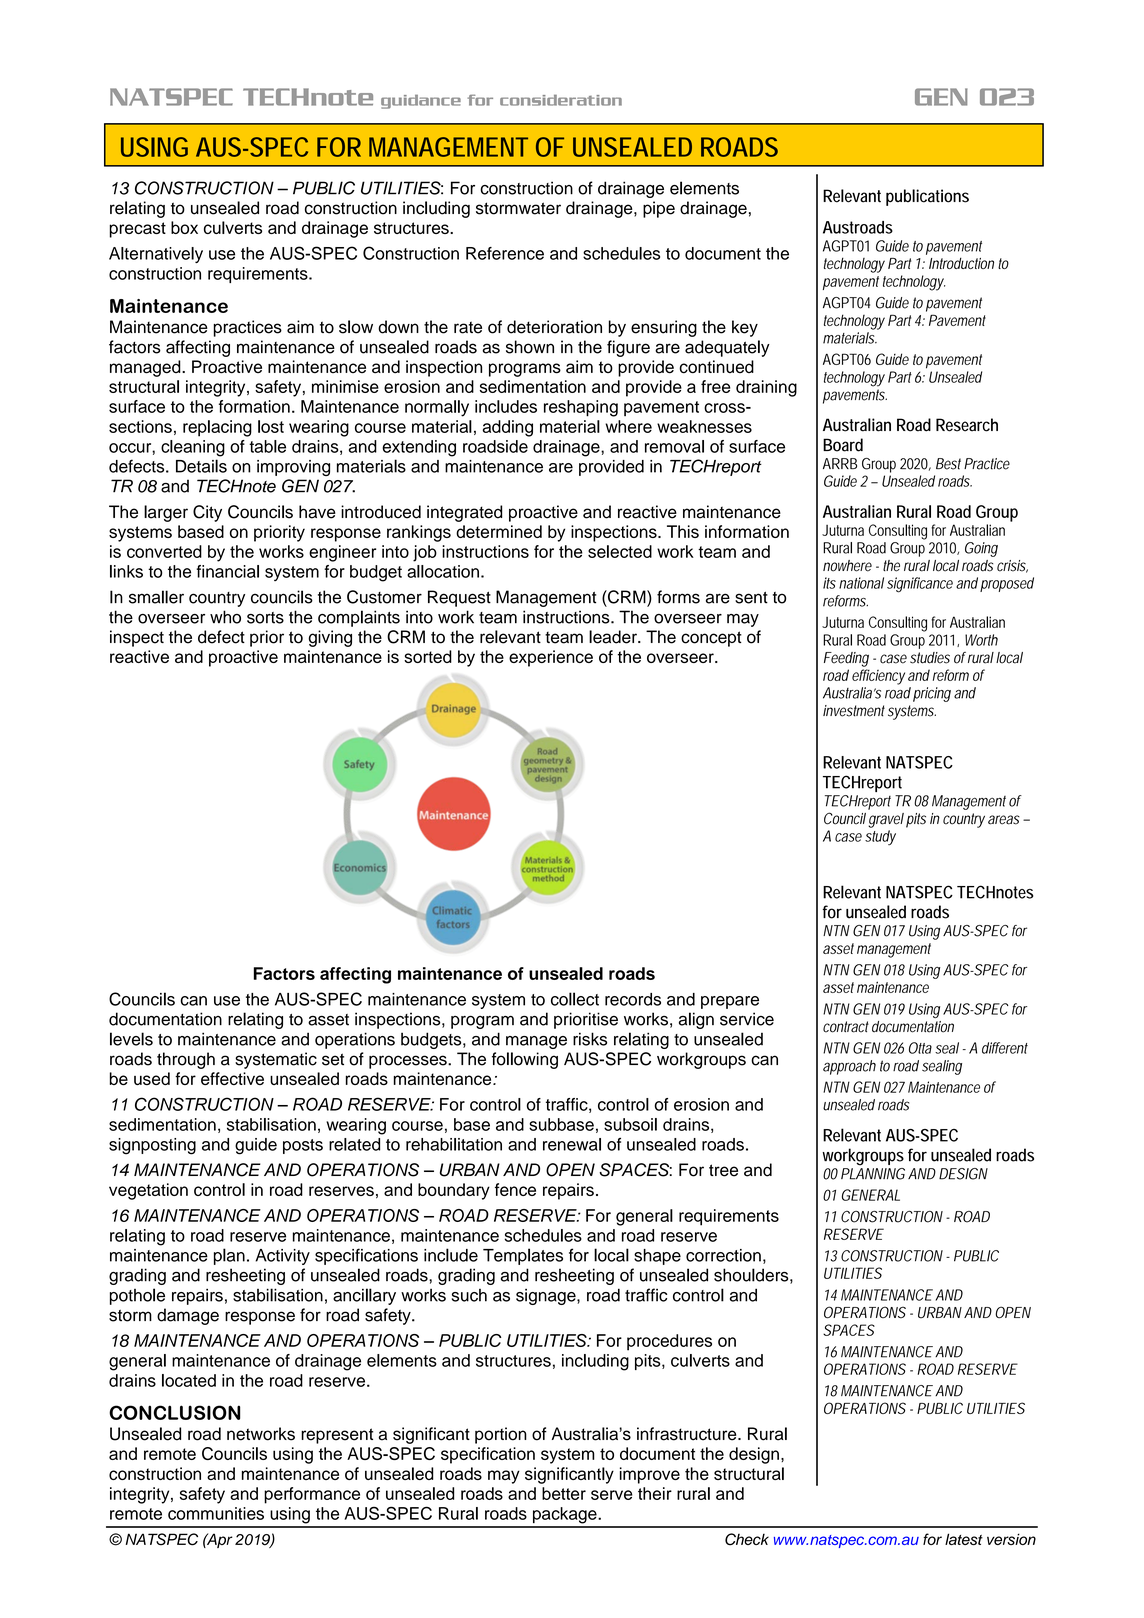  Describe the element at coordinates (961, 263) in the image. I see `Introduction` at that location.
